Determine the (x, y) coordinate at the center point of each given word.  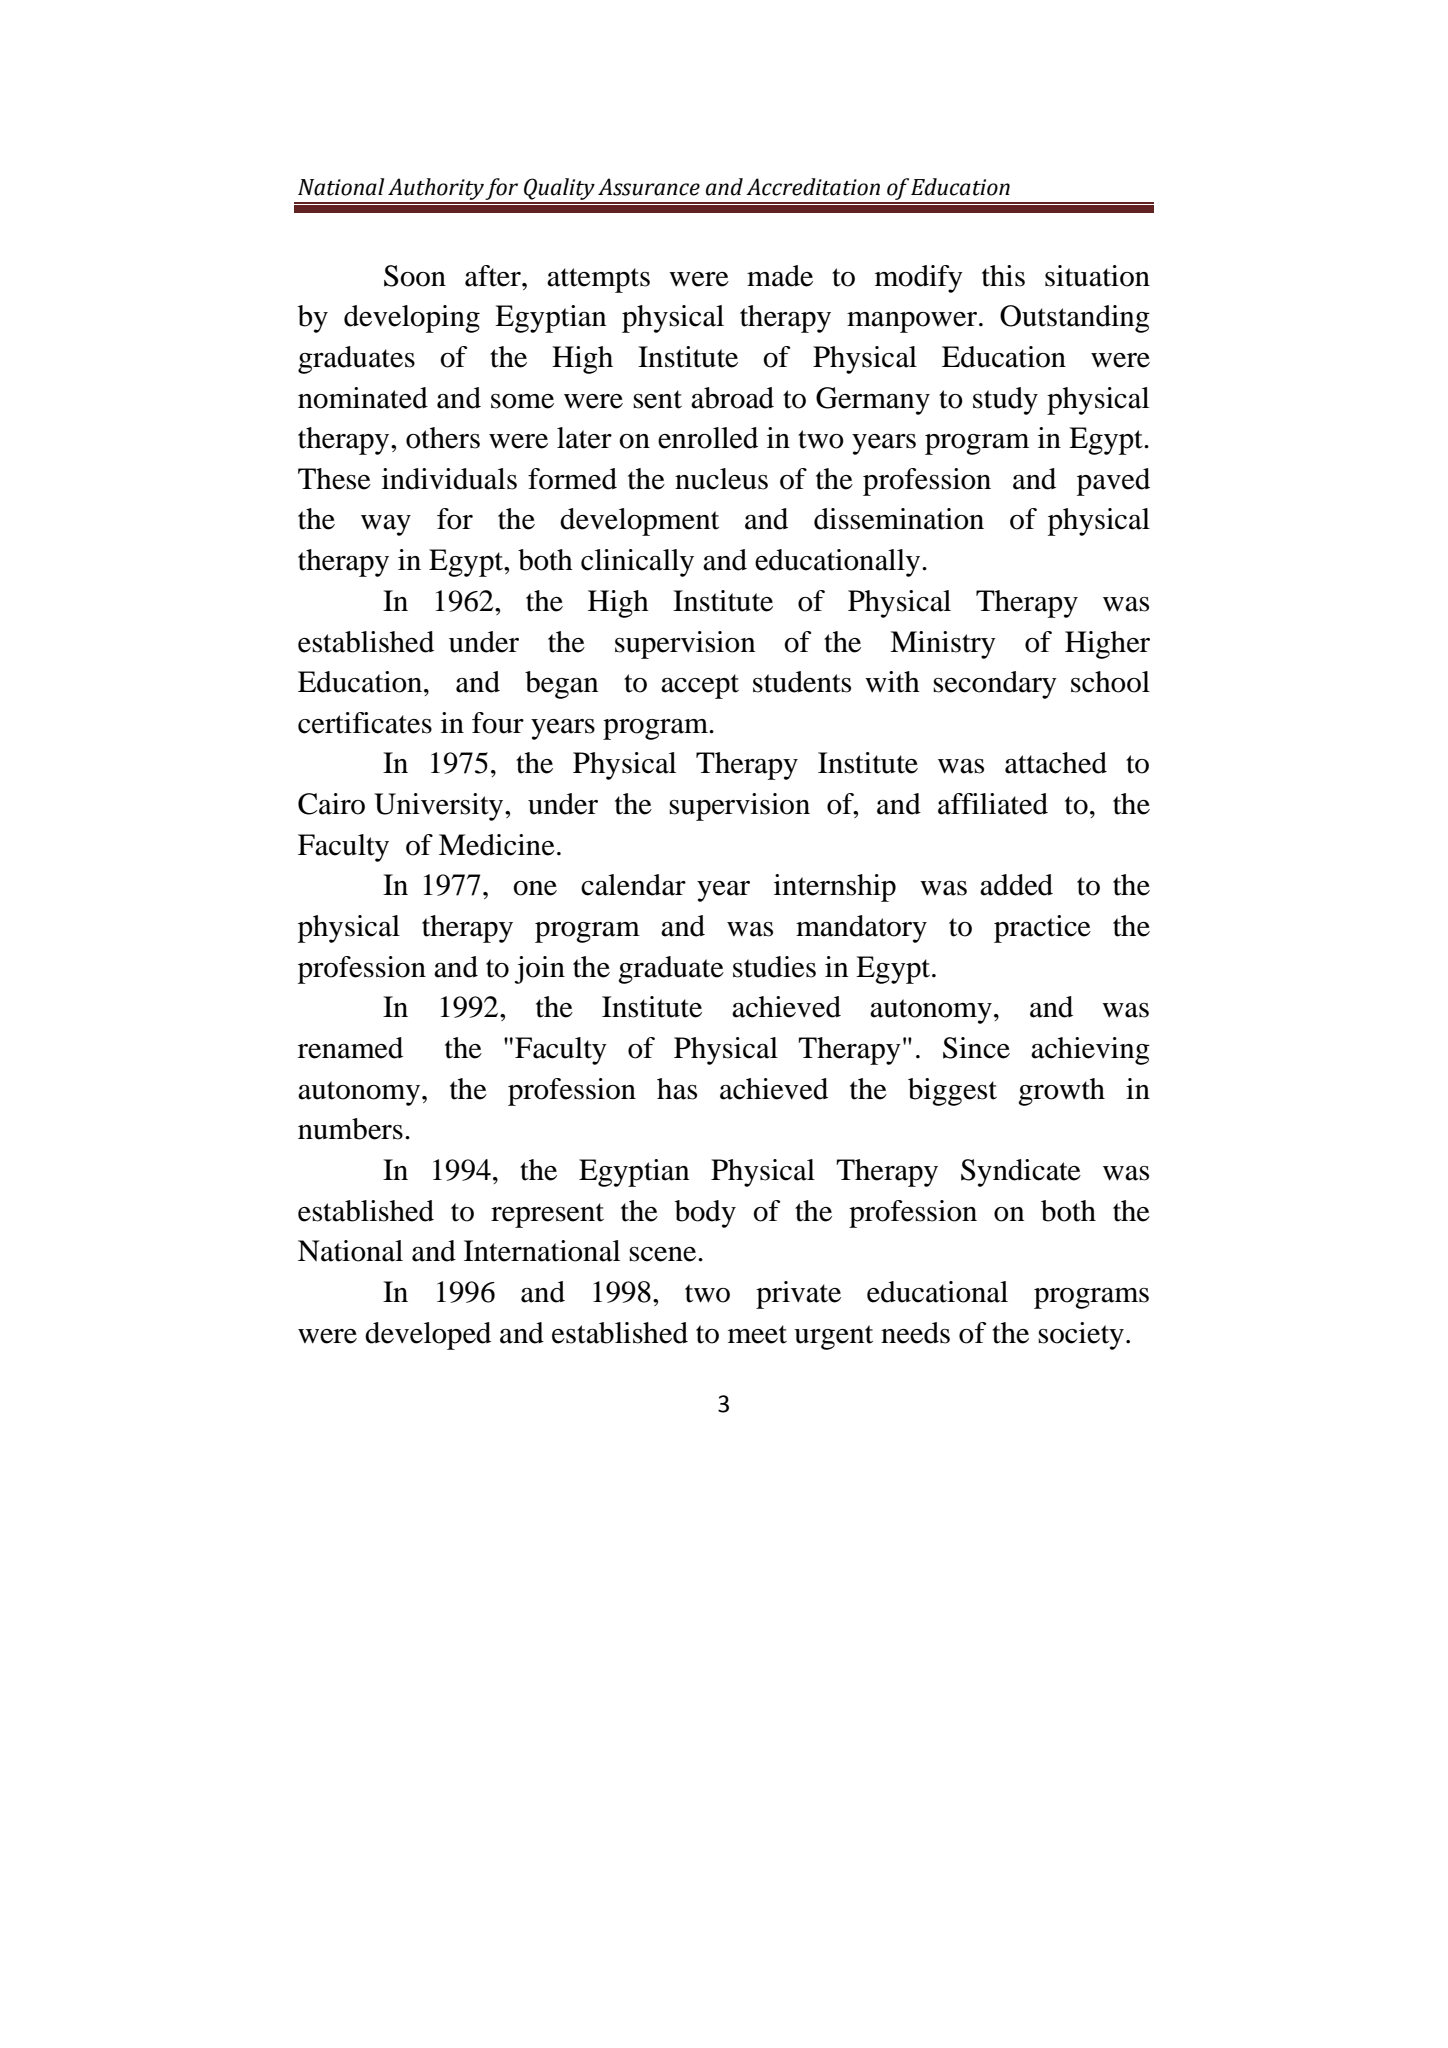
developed (428, 1336)
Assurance (649, 187)
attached (1056, 763)
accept (700, 686)
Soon (415, 276)
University (440, 807)
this (1003, 276)
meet (757, 1334)
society (1081, 1336)
